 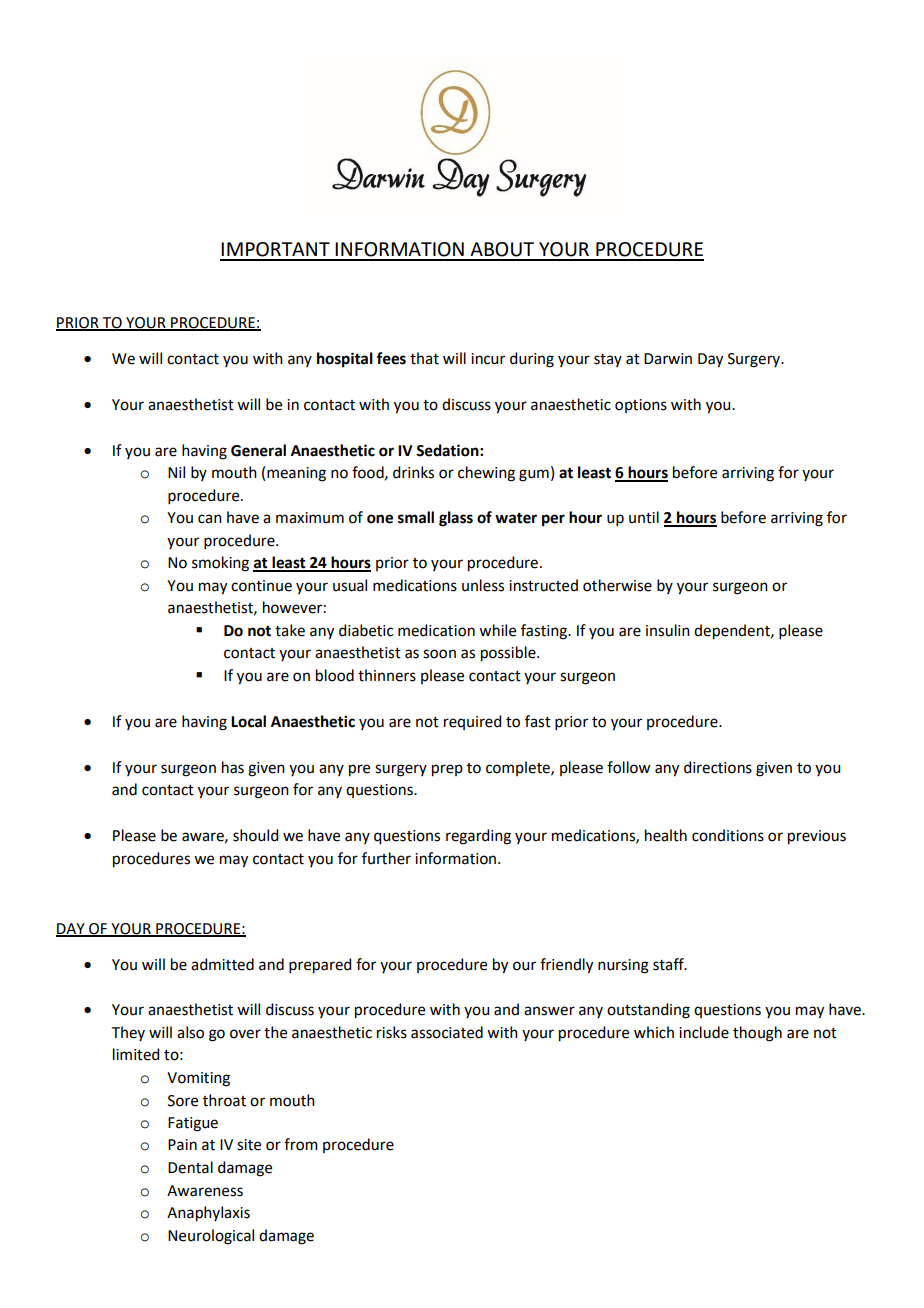 I want to click on from, so click(x=301, y=1144).
